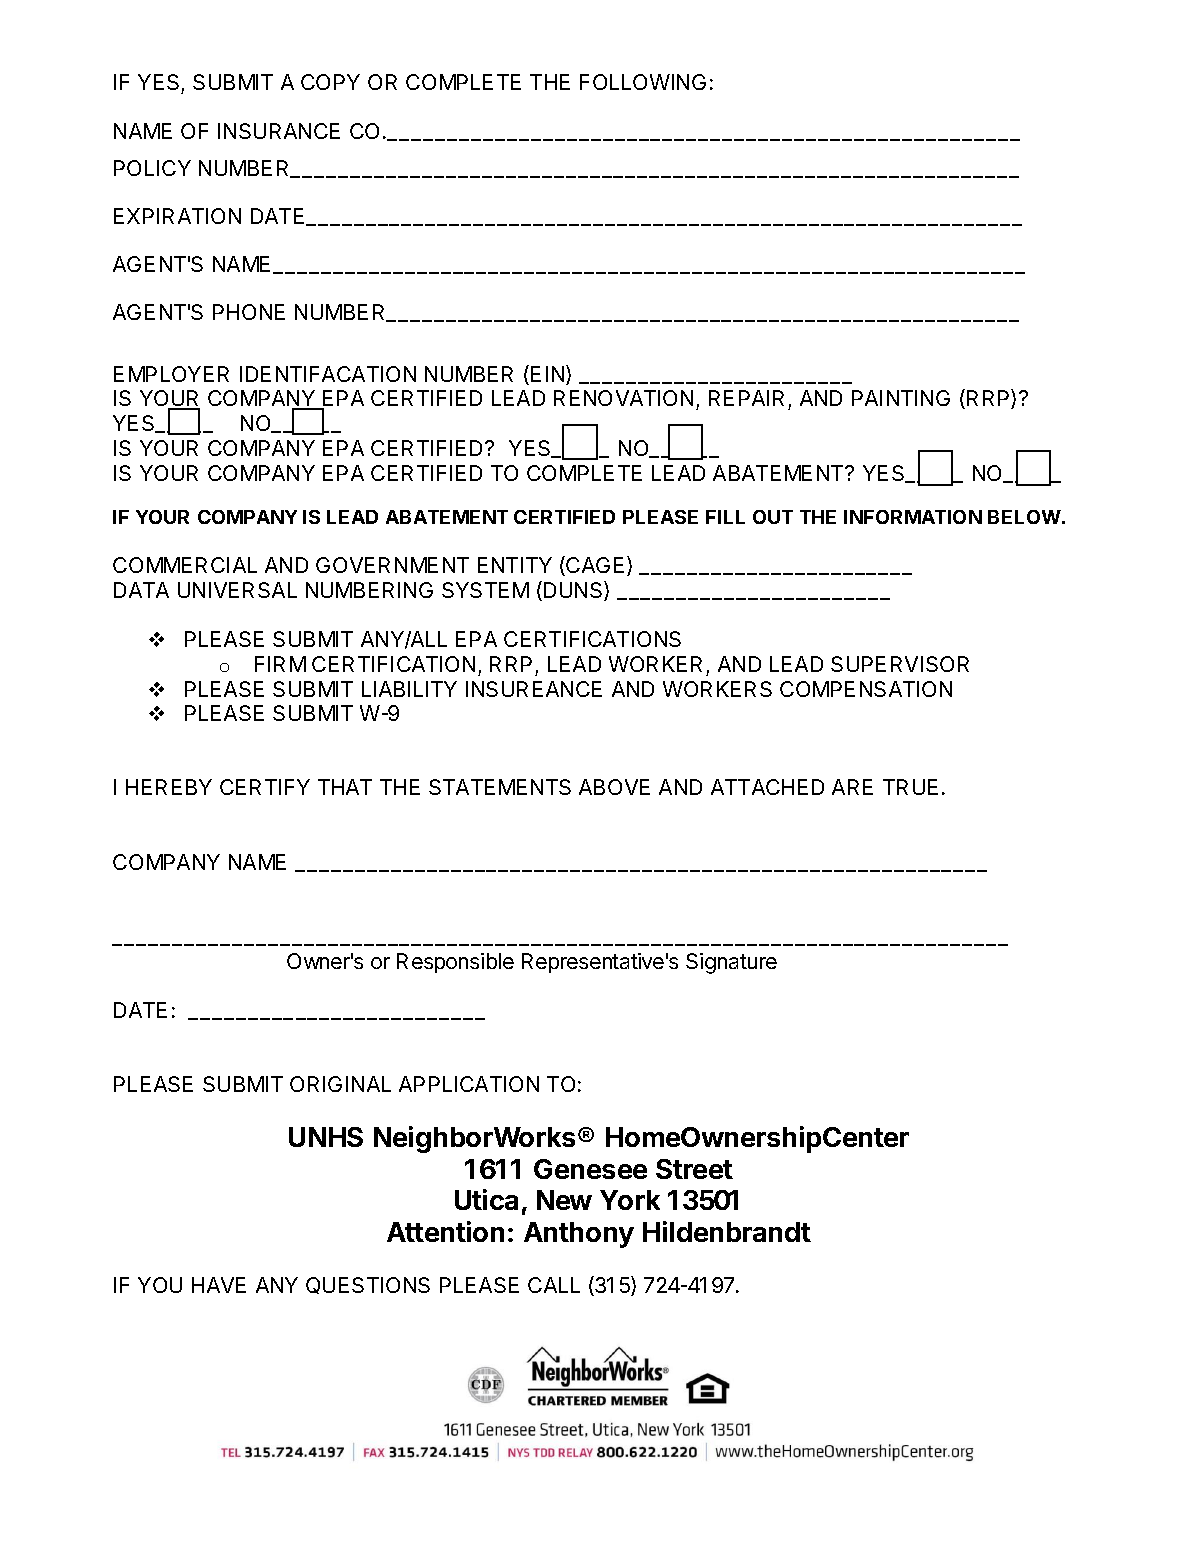 The width and height of the image is (1197, 1549). What do you see at coordinates (731, 963) in the image?
I see `Signature` at bounding box center [731, 963].
